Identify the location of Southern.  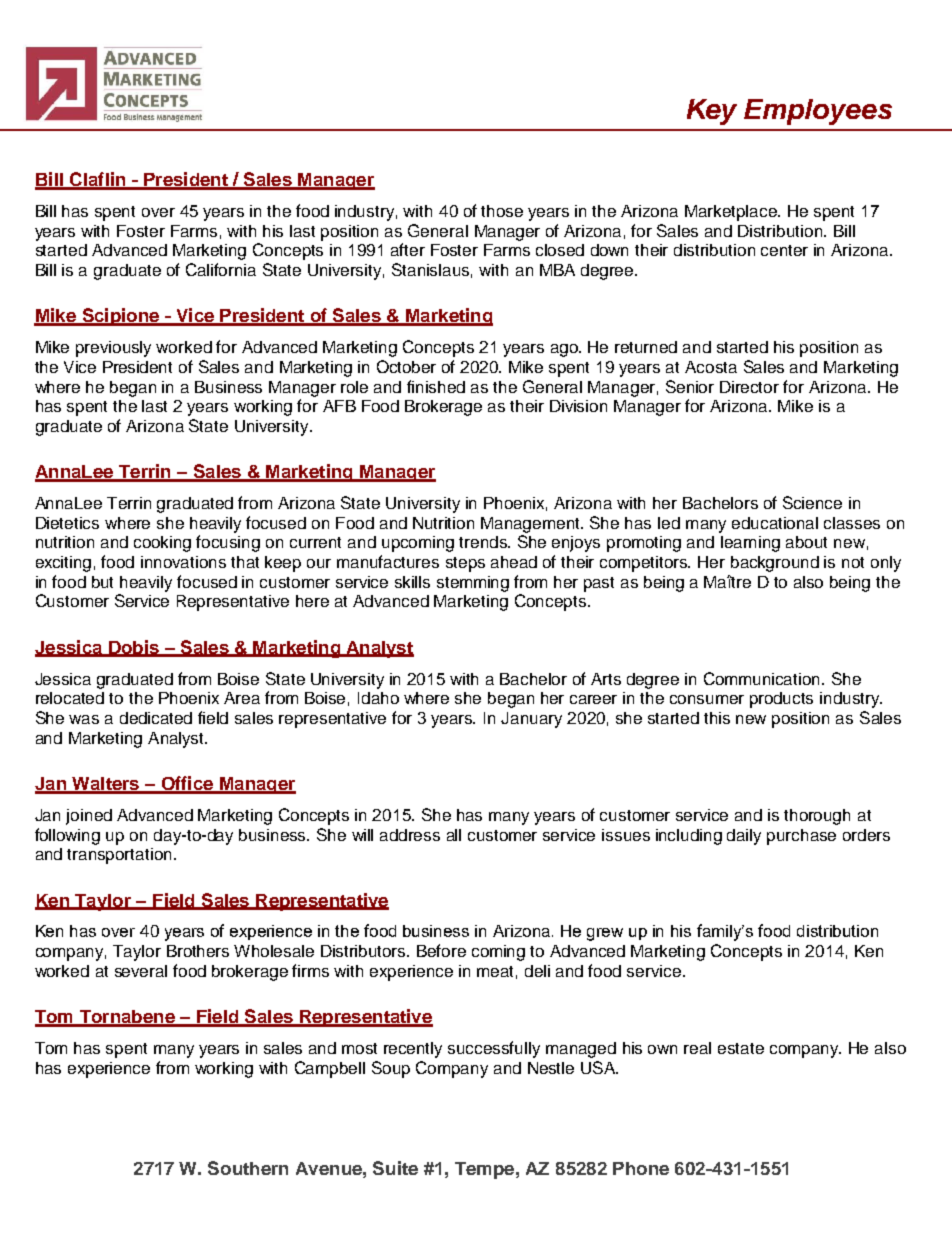
(248, 1168).
